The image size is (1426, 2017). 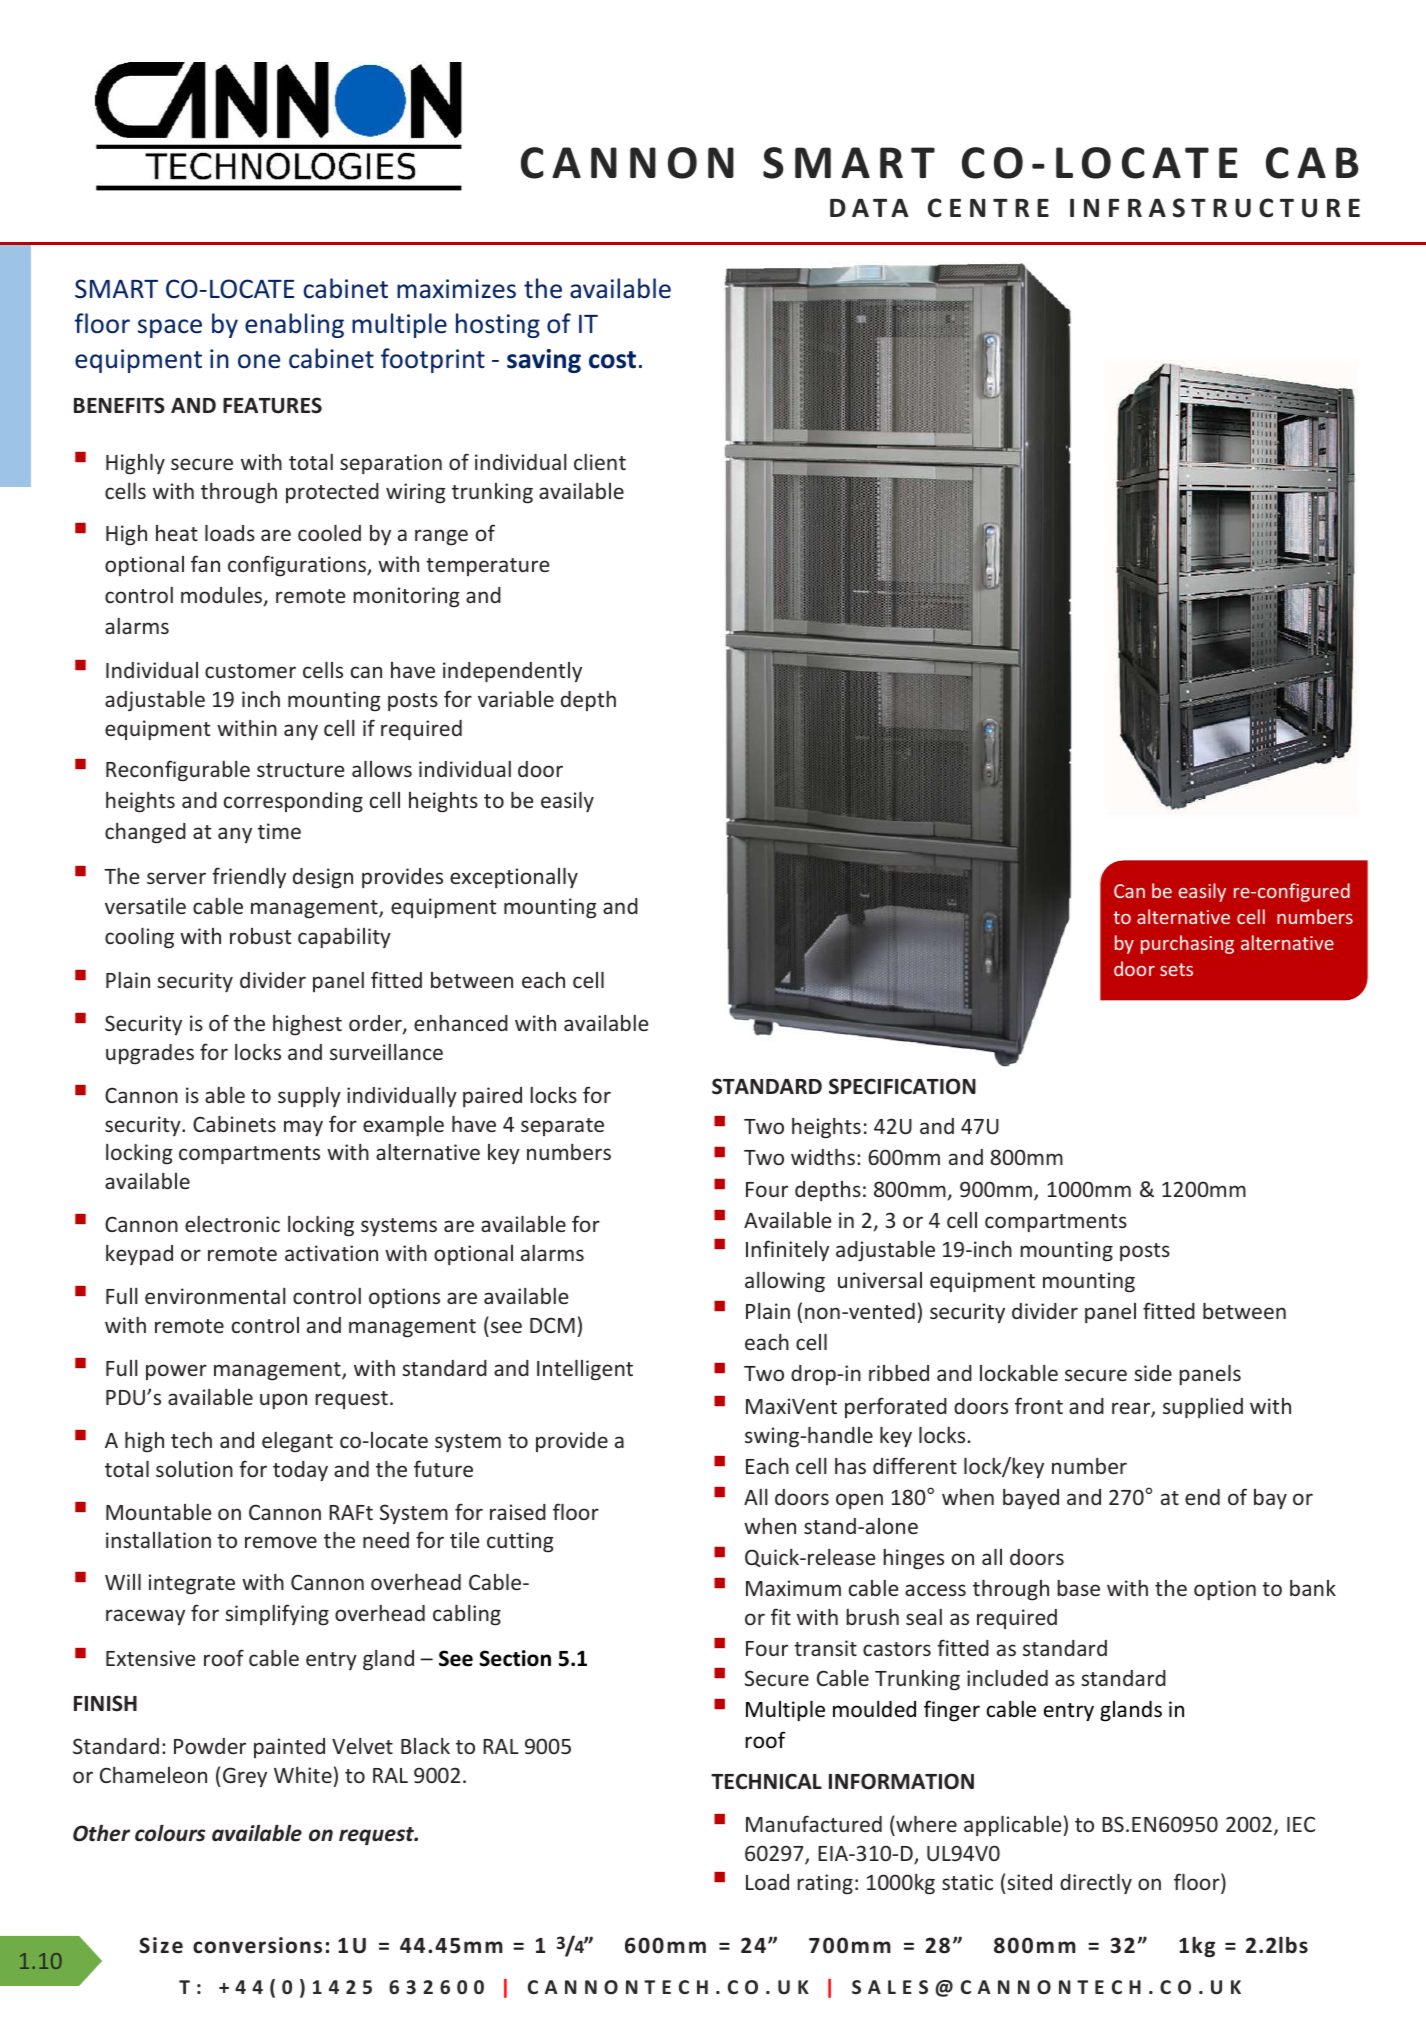 I want to click on enabling, so click(x=294, y=325).
